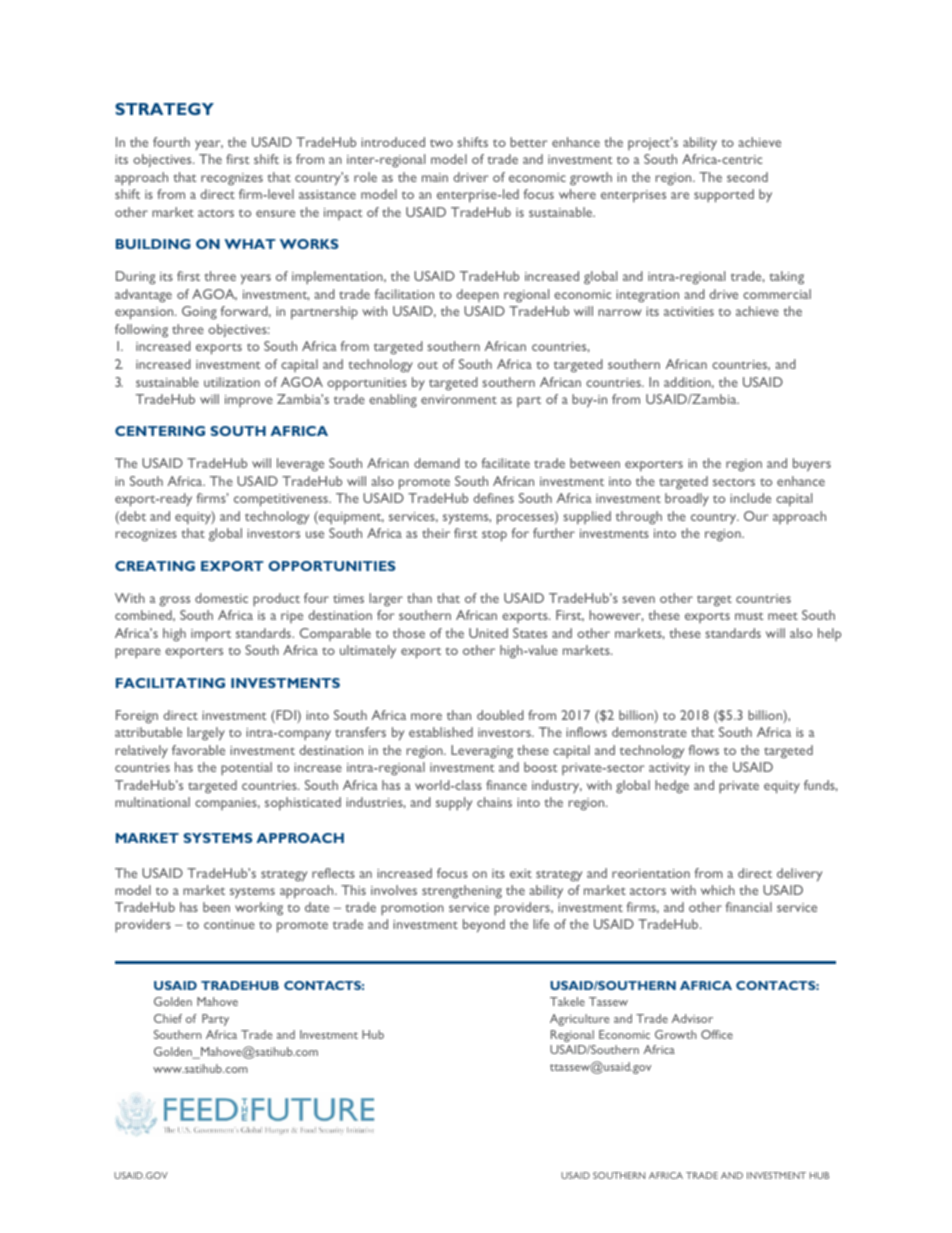  Describe the element at coordinates (747, 177) in the screenshot. I see `second` at that location.
